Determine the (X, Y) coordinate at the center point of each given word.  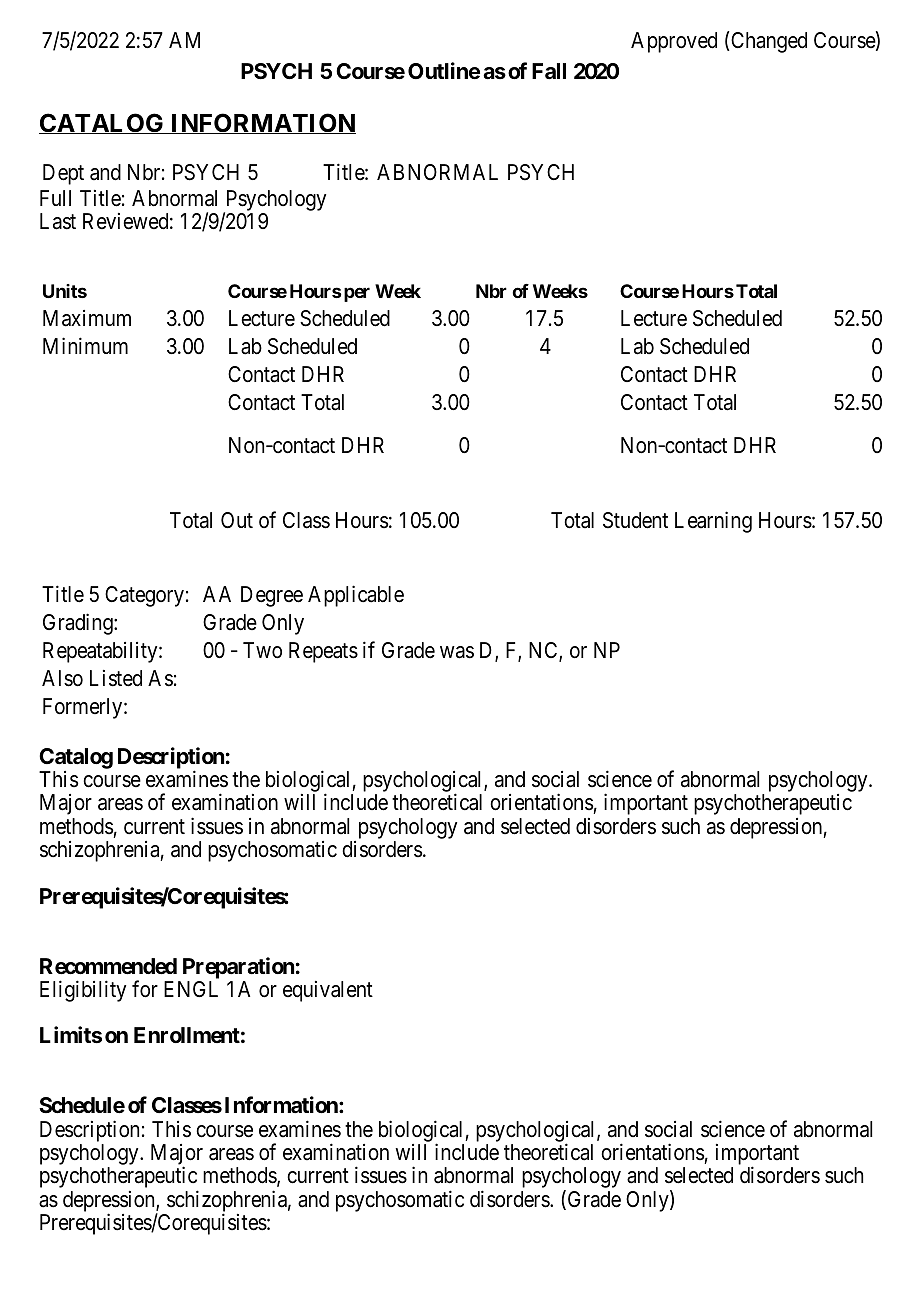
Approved (674, 42)
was (457, 652)
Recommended (108, 966)
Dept (63, 174)
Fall (549, 71)
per (357, 294)
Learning (713, 522)
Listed (116, 678)
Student (635, 520)
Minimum (85, 345)
